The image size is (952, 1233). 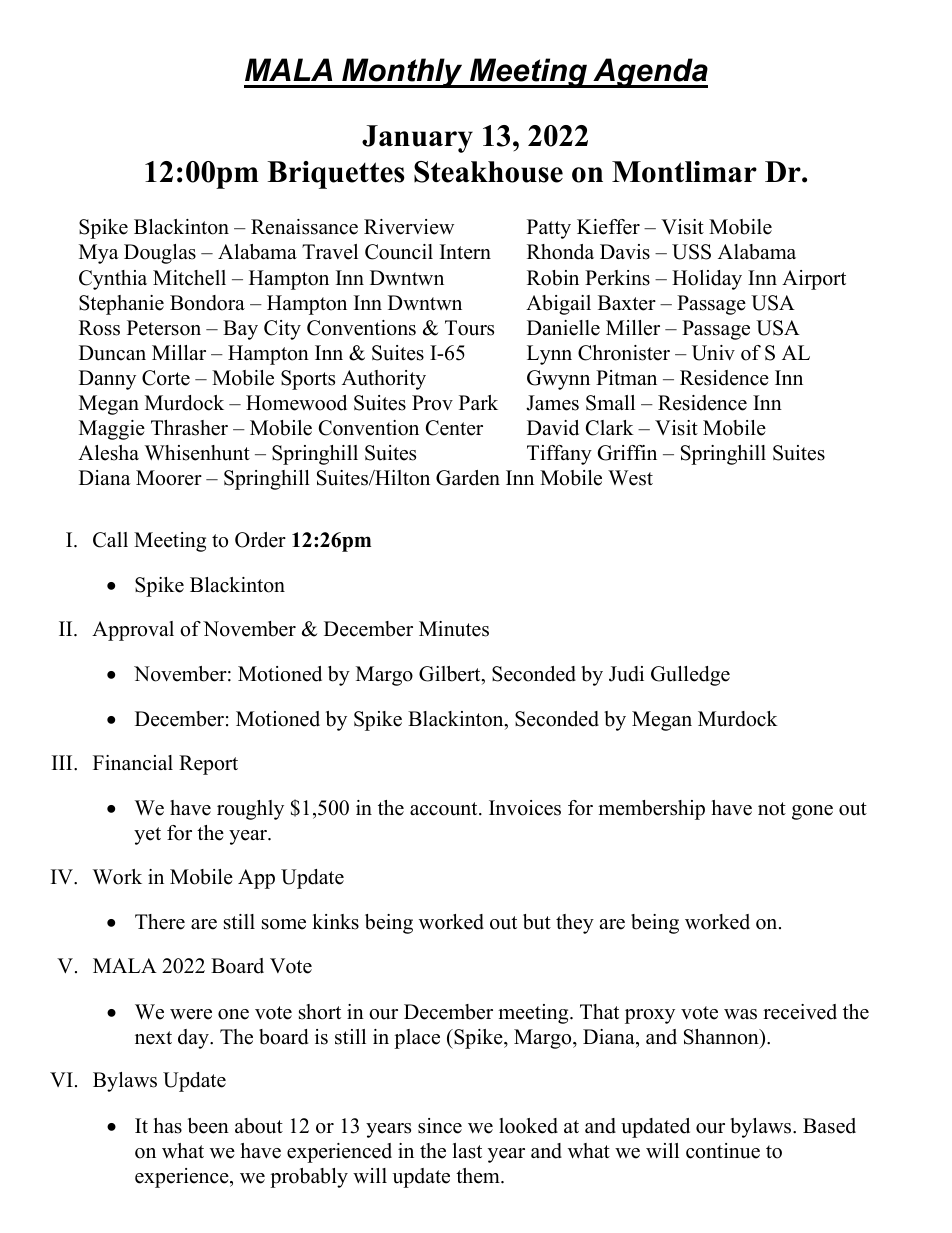 I want to click on has, so click(x=168, y=1126).
